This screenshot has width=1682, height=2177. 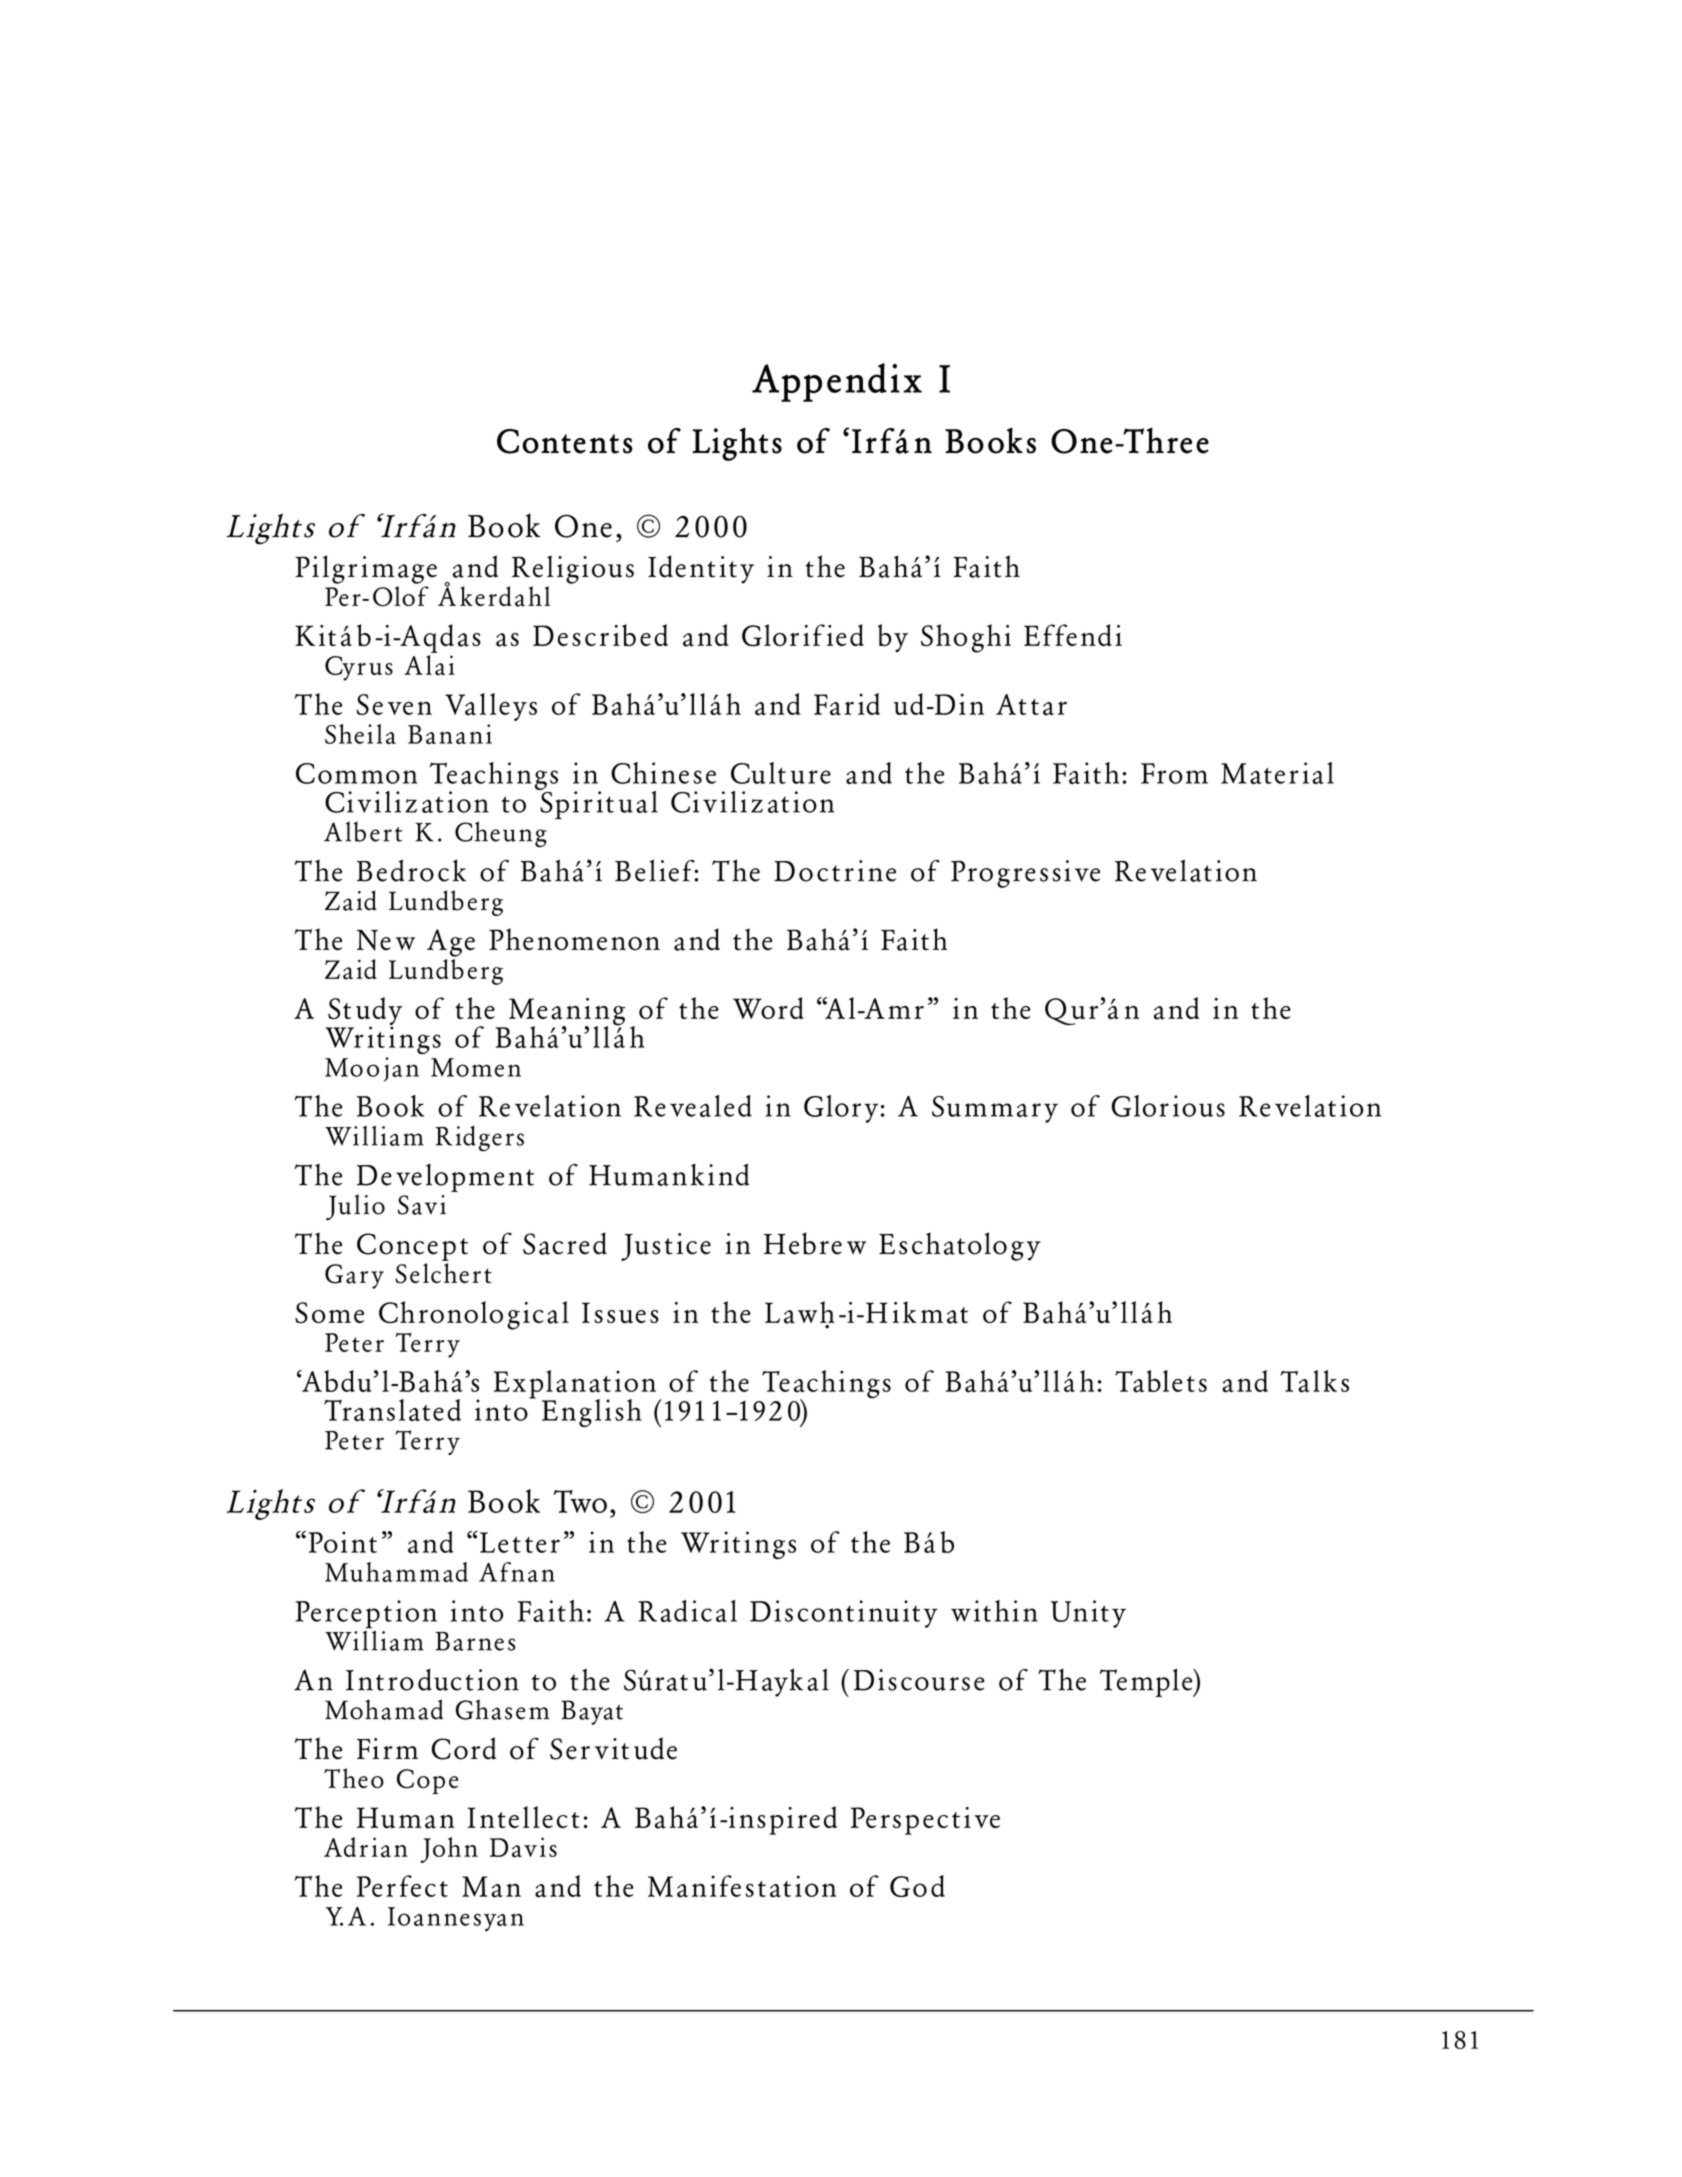 What do you see at coordinates (445, 1179) in the screenshot?
I see `Development` at bounding box center [445, 1179].
